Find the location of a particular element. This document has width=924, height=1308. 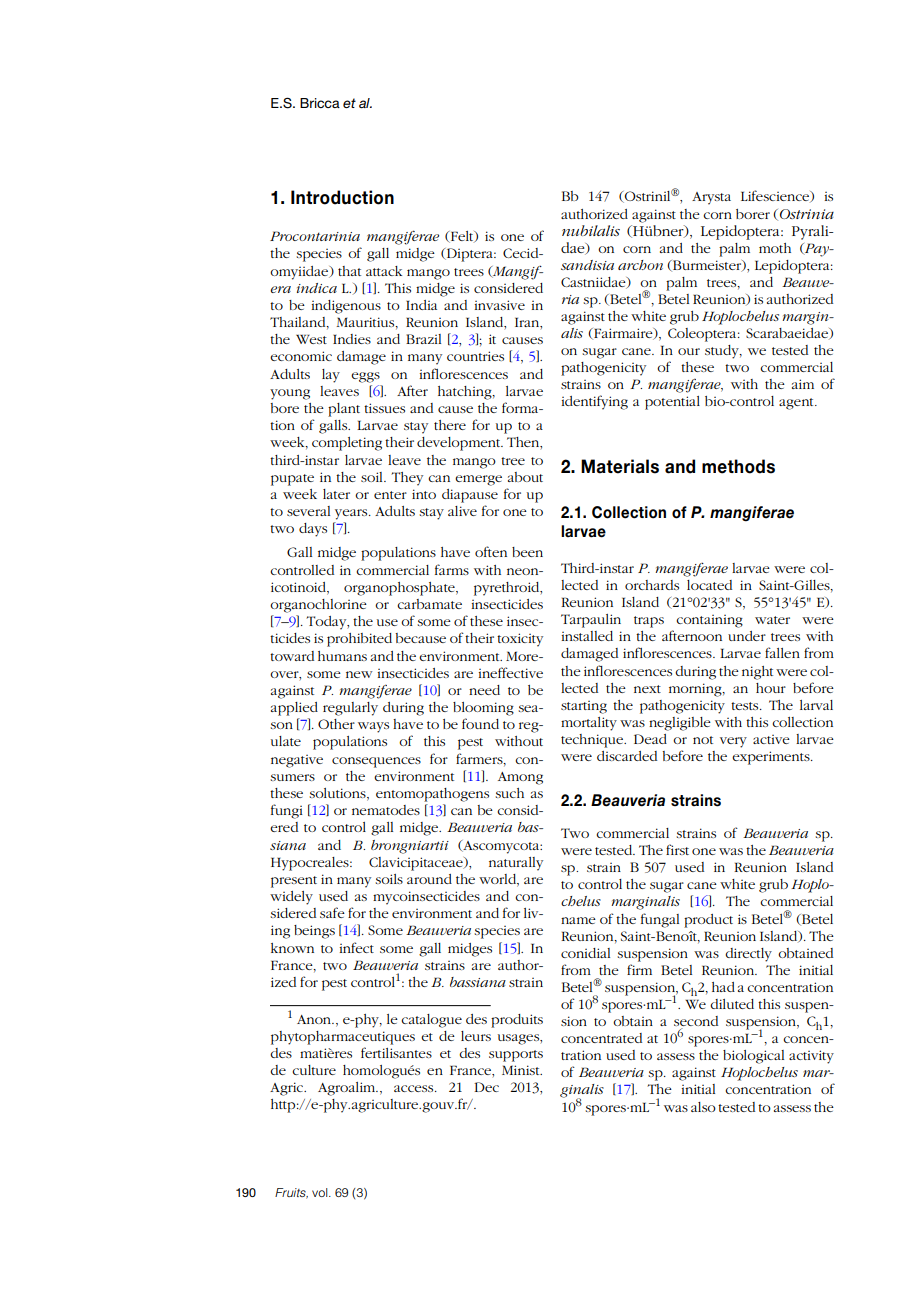

invasive is located at coordinates (500, 305).
